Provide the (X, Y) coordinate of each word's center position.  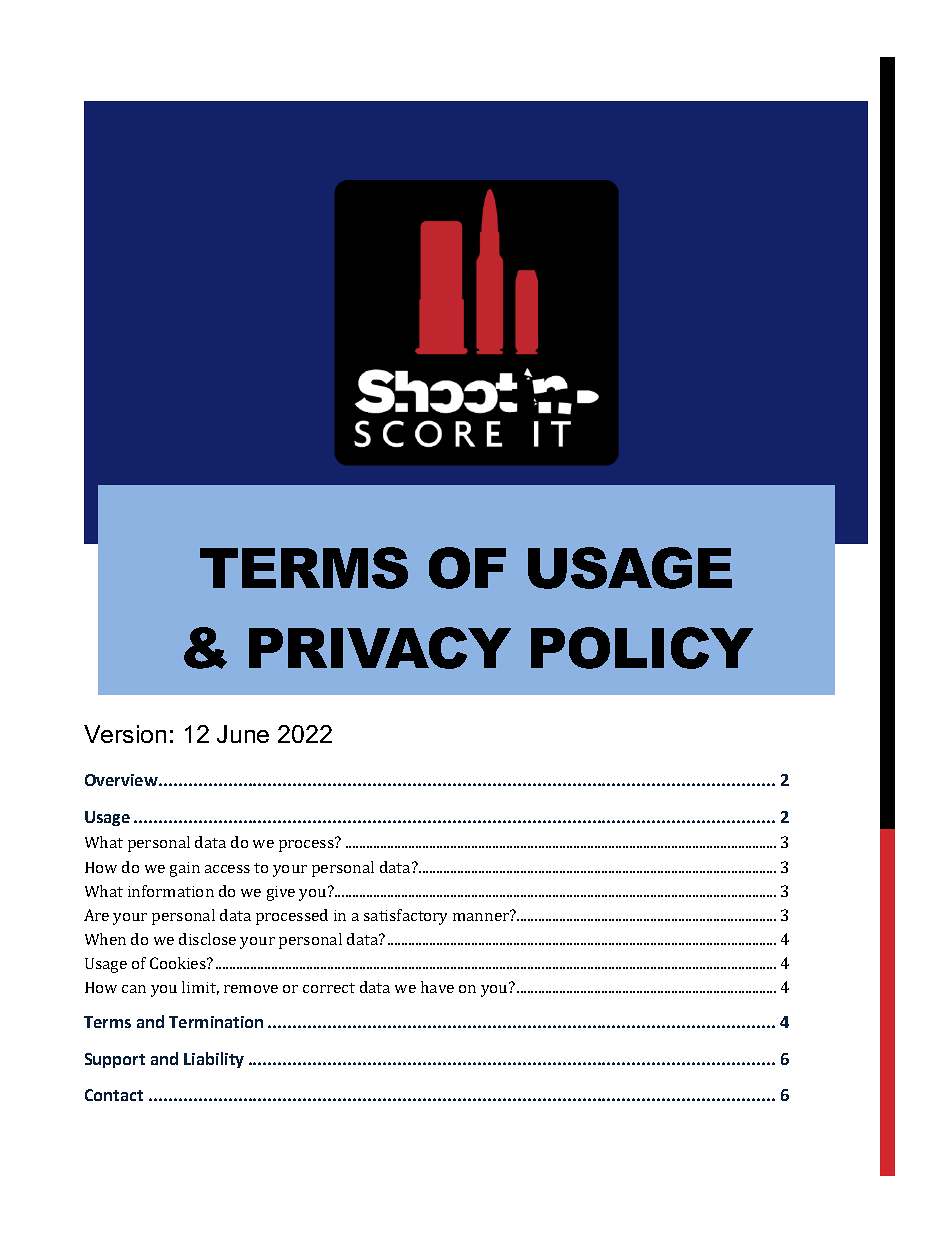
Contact (114, 1095)
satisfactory (405, 917)
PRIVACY (380, 648)
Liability (214, 1060)
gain (185, 869)
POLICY (642, 648)
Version (125, 734)
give (281, 893)
